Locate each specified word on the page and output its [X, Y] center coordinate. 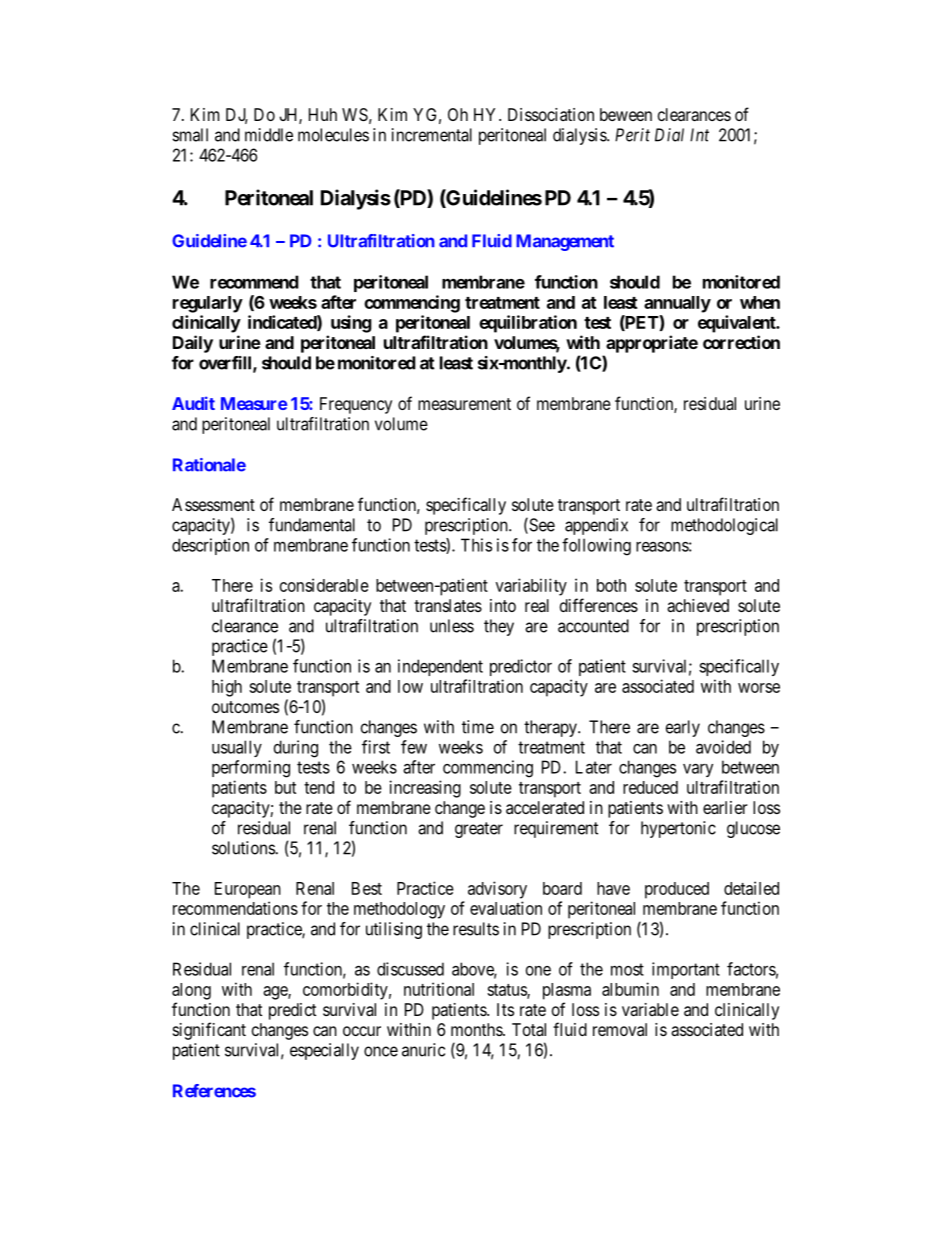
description [210, 546]
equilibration [528, 324]
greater [479, 830]
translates [448, 605]
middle [269, 135]
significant [209, 1031]
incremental [432, 135]
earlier [725, 807]
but [285, 787]
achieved [698, 605]
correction [741, 342]
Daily [193, 344]
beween [626, 114]
